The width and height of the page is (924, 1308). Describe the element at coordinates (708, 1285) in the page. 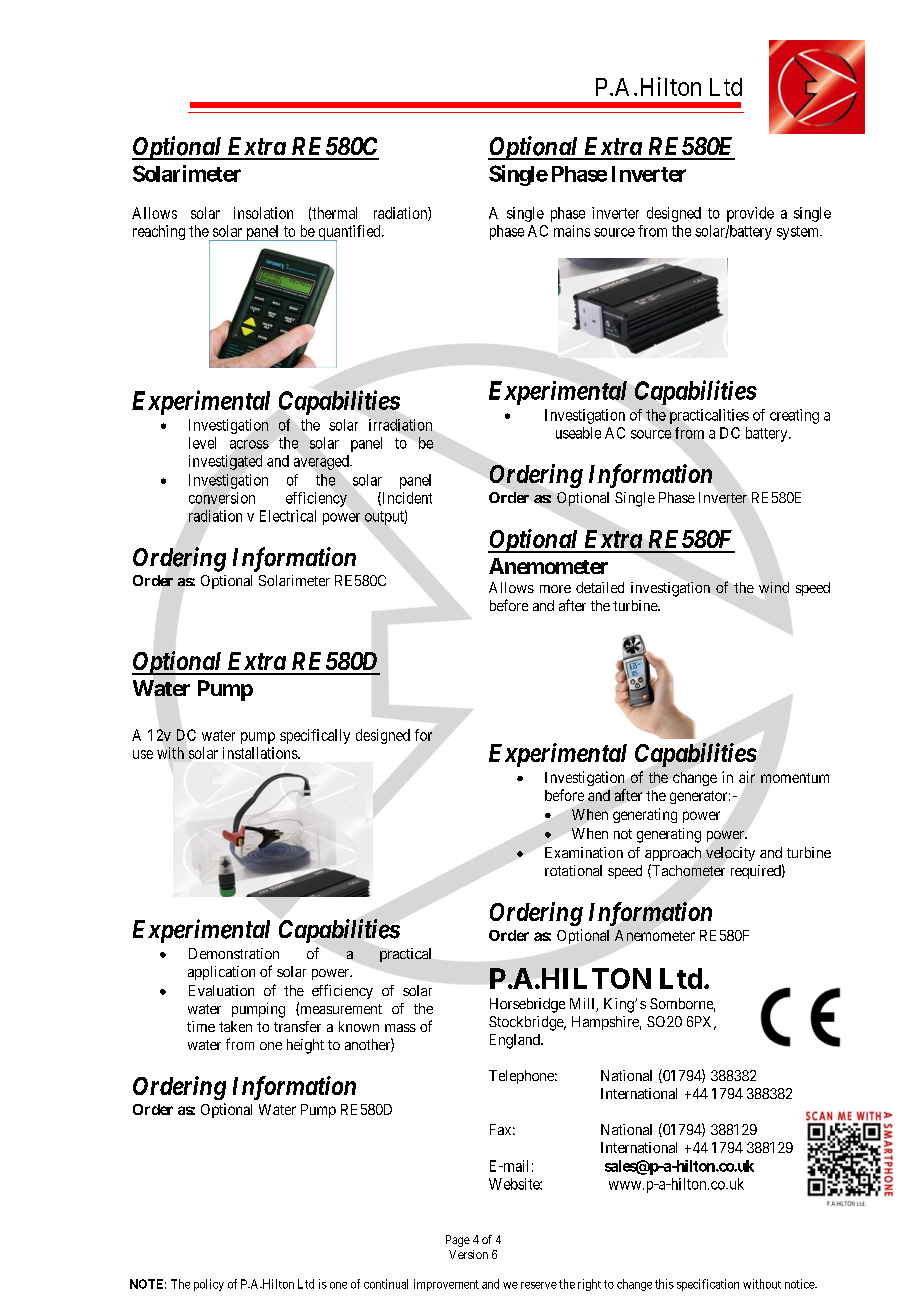

I see `specification` at that location.
